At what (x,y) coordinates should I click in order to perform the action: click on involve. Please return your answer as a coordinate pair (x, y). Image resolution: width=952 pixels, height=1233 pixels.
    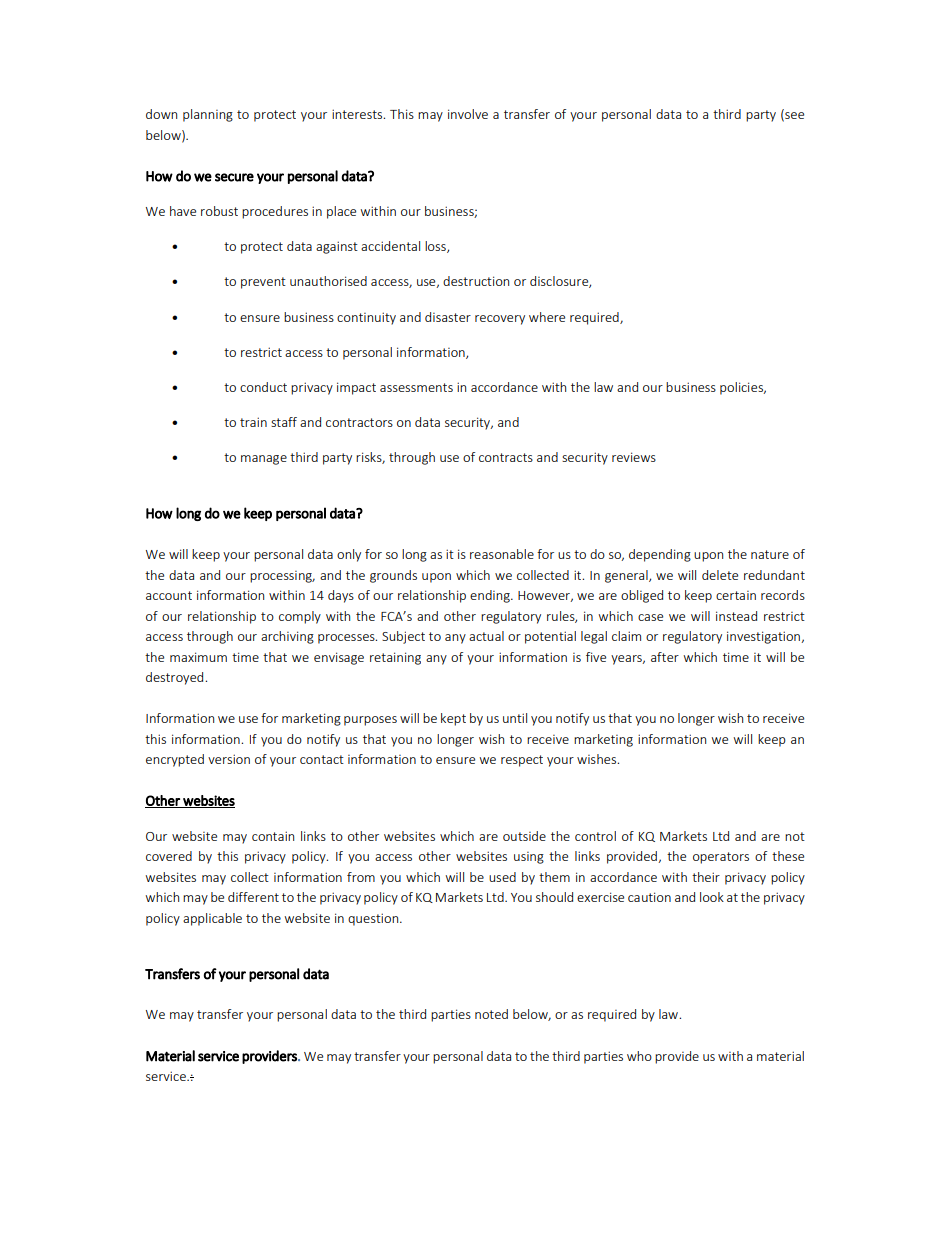
    Looking at the image, I should click on (468, 114).
